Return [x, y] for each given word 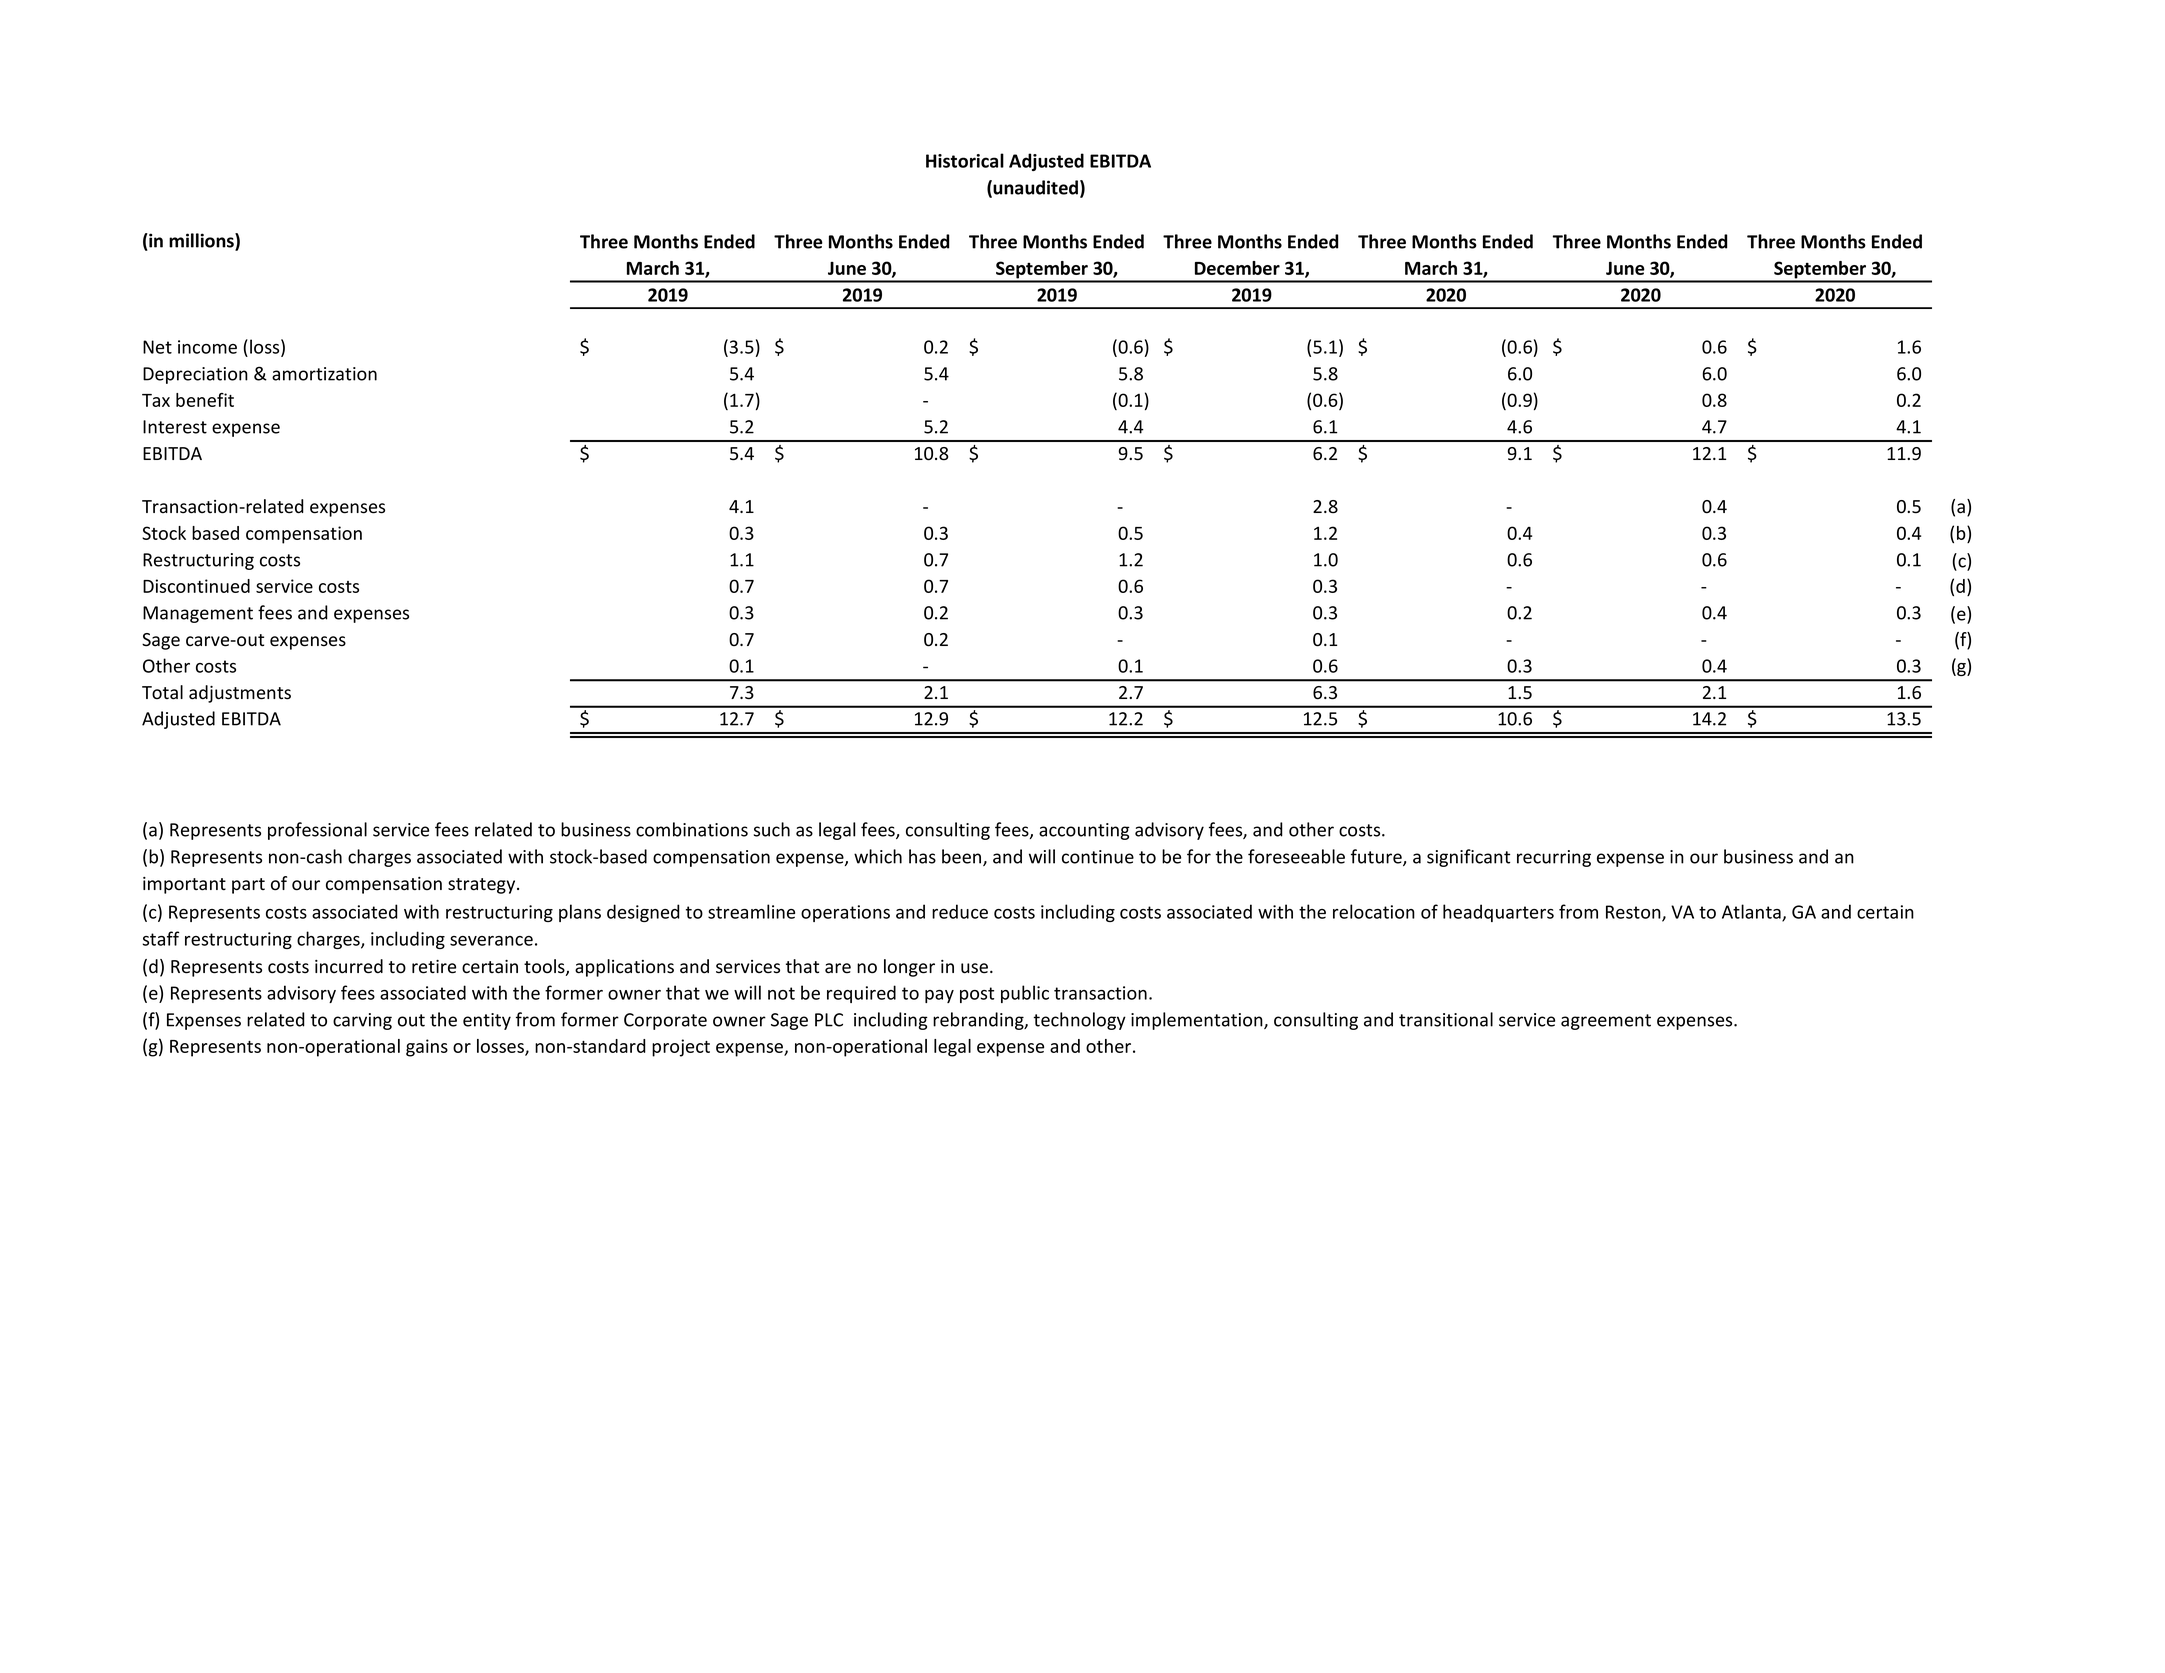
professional [317, 831]
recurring [1554, 858]
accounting [1084, 831]
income [207, 347]
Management [198, 614]
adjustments [240, 694]
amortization [324, 374]
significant [1468, 858]
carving [362, 1021]
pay [939, 996]
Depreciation [195, 375]
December [1237, 268]
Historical [965, 160]
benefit [205, 400]
